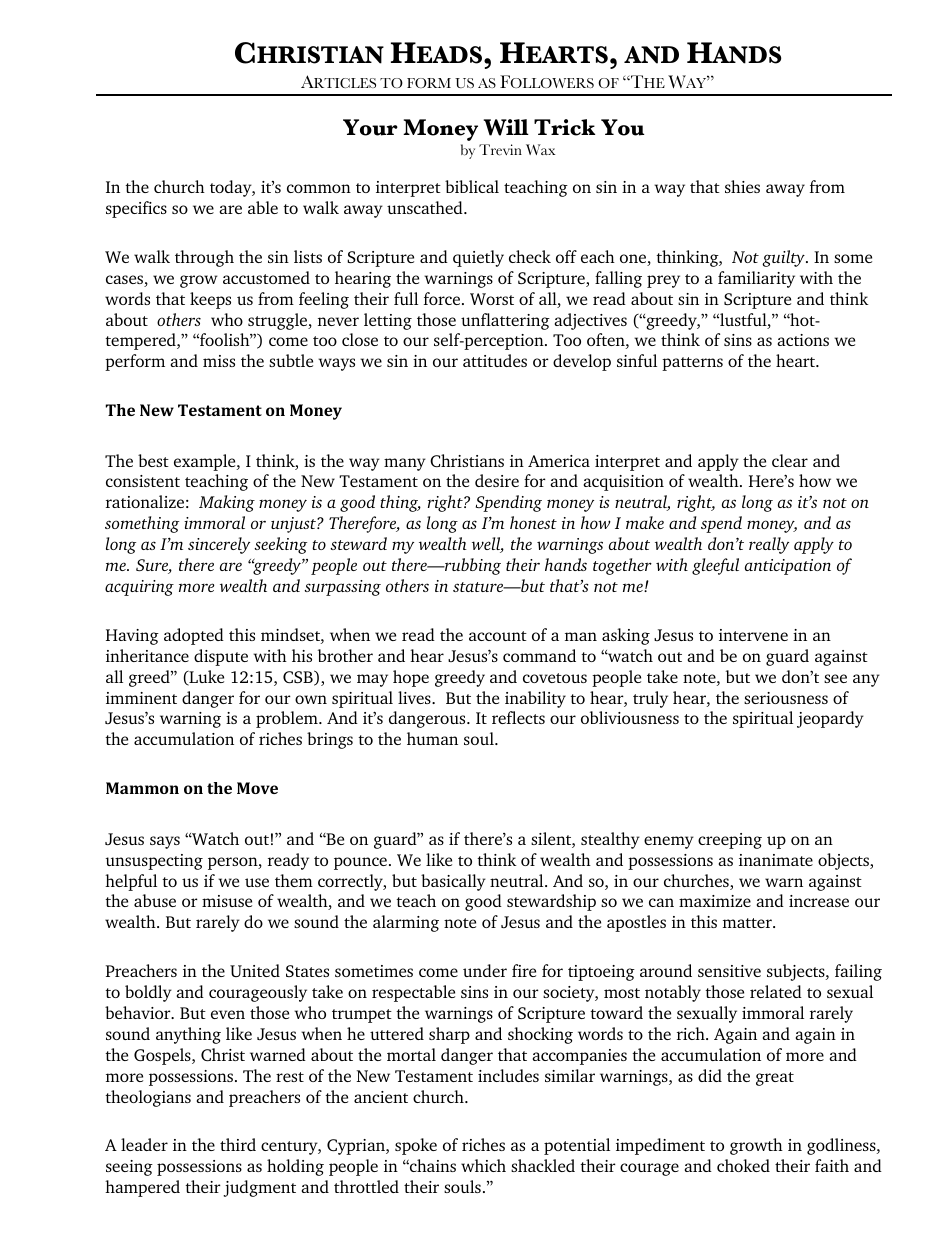 The height and width of the screenshot is (1233, 952). Describe the element at coordinates (742, 186) in the screenshot. I see `shies` at that location.
